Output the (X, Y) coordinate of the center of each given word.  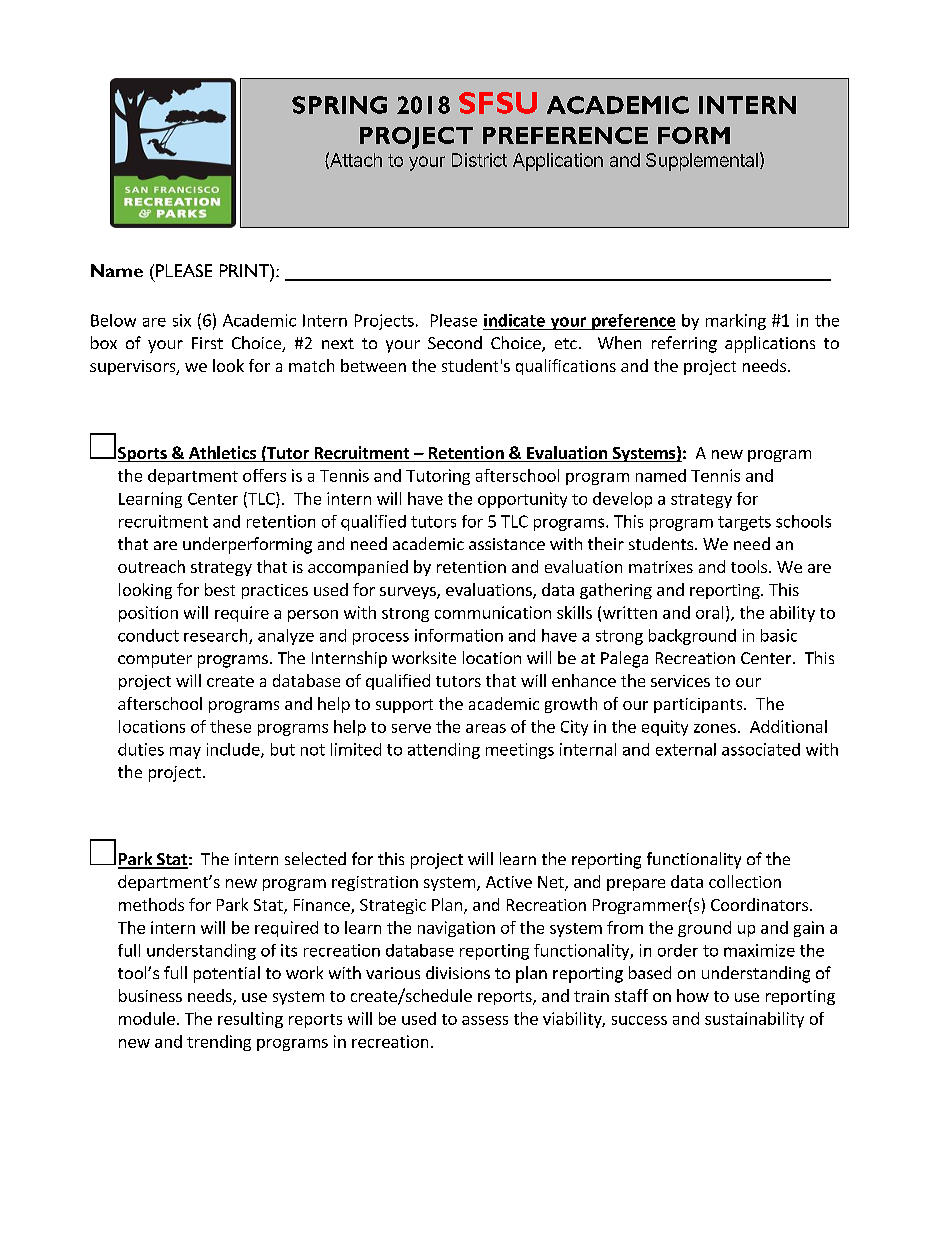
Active (509, 882)
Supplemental (702, 162)
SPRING (339, 105)
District (479, 160)
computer (155, 660)
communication (493, 612)
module (147, 1018)
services (680, 681)
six (182, 320)
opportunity (522, 500)
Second (455, 342)
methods (151, 904)
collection (745, 881)
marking (736, 322)
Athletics (222, 454)
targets (744, 523)
